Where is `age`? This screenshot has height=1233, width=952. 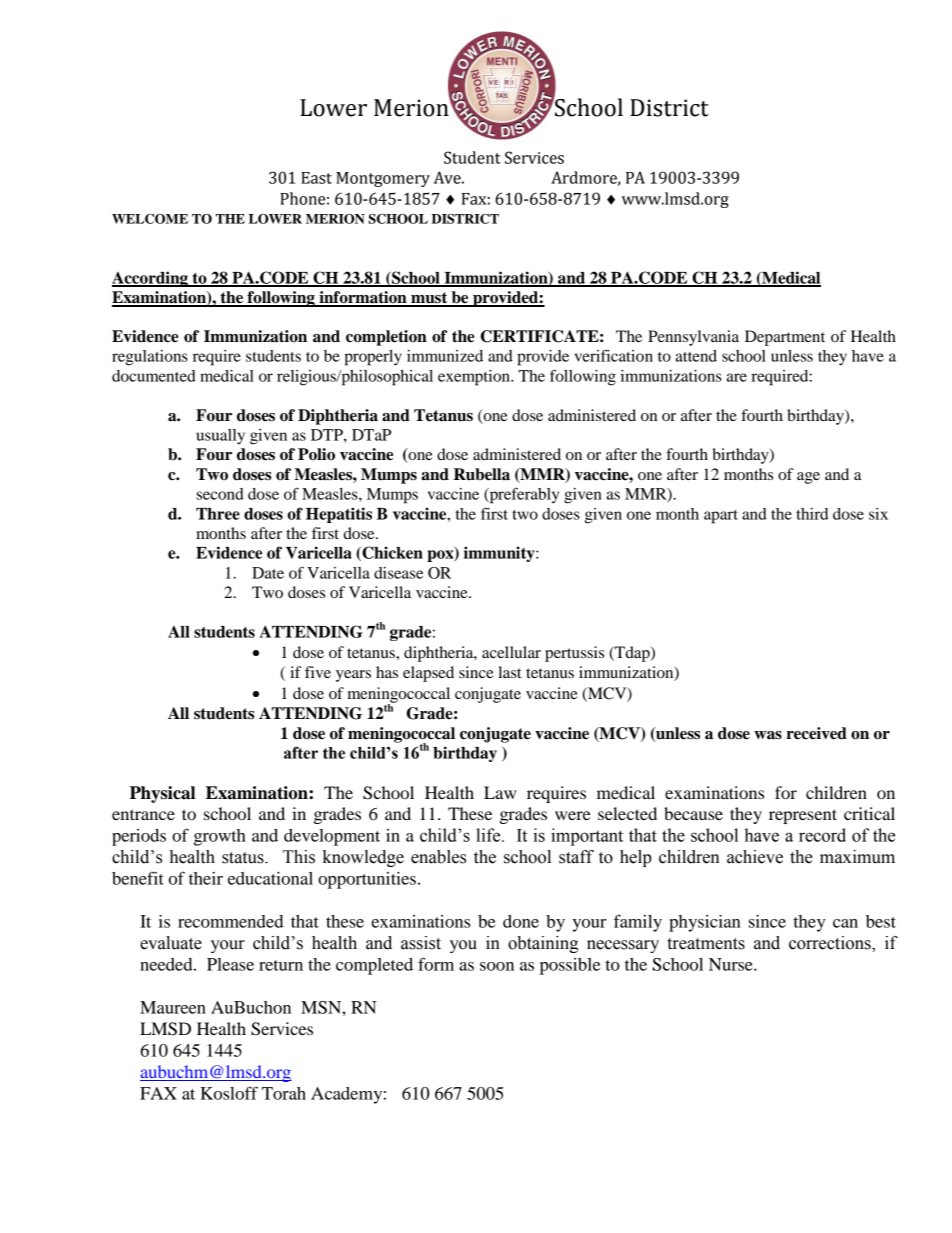 age is located at coordinates (808, 478).
